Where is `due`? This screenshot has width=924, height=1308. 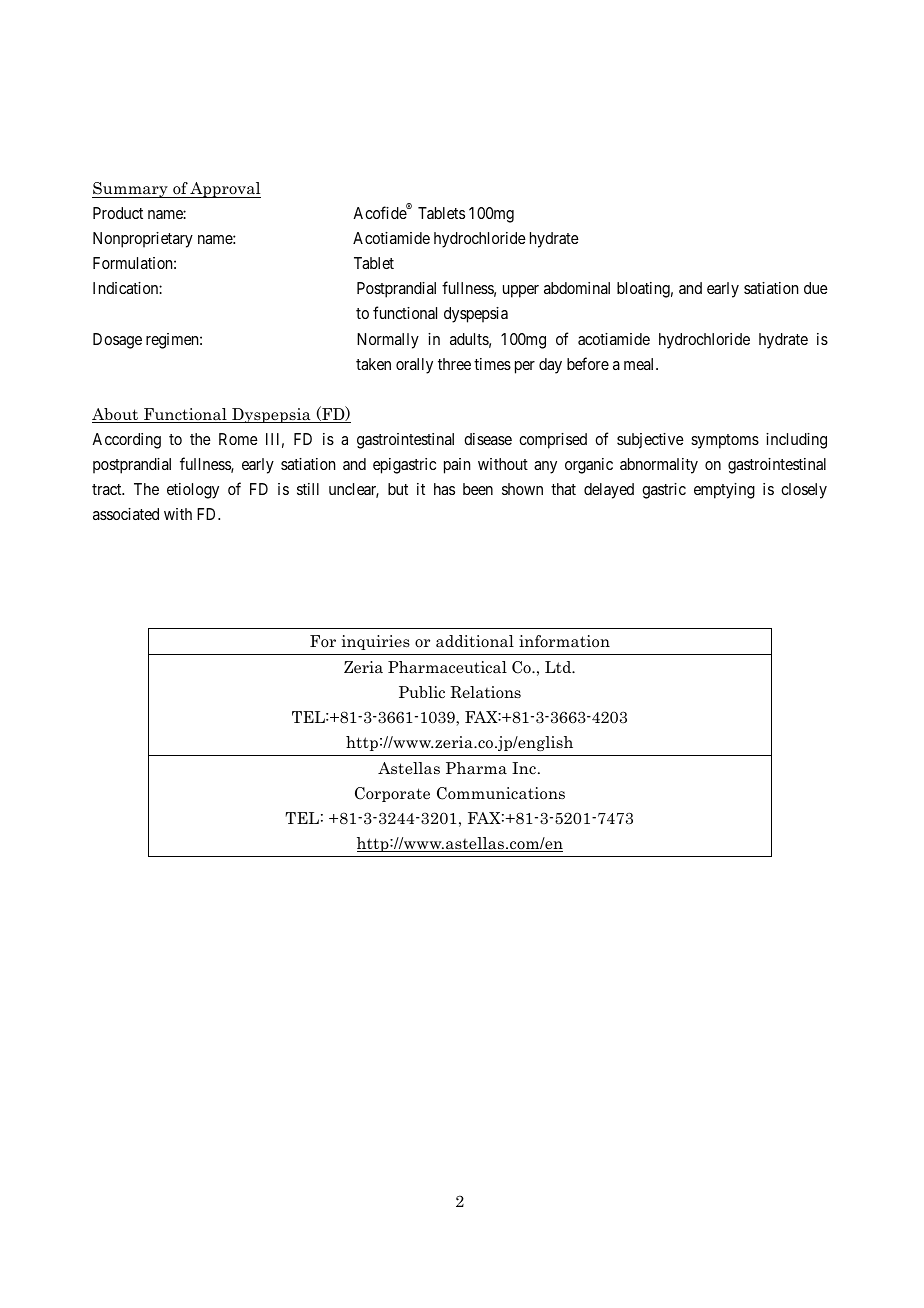
due is located at coordinates (816, 288).
